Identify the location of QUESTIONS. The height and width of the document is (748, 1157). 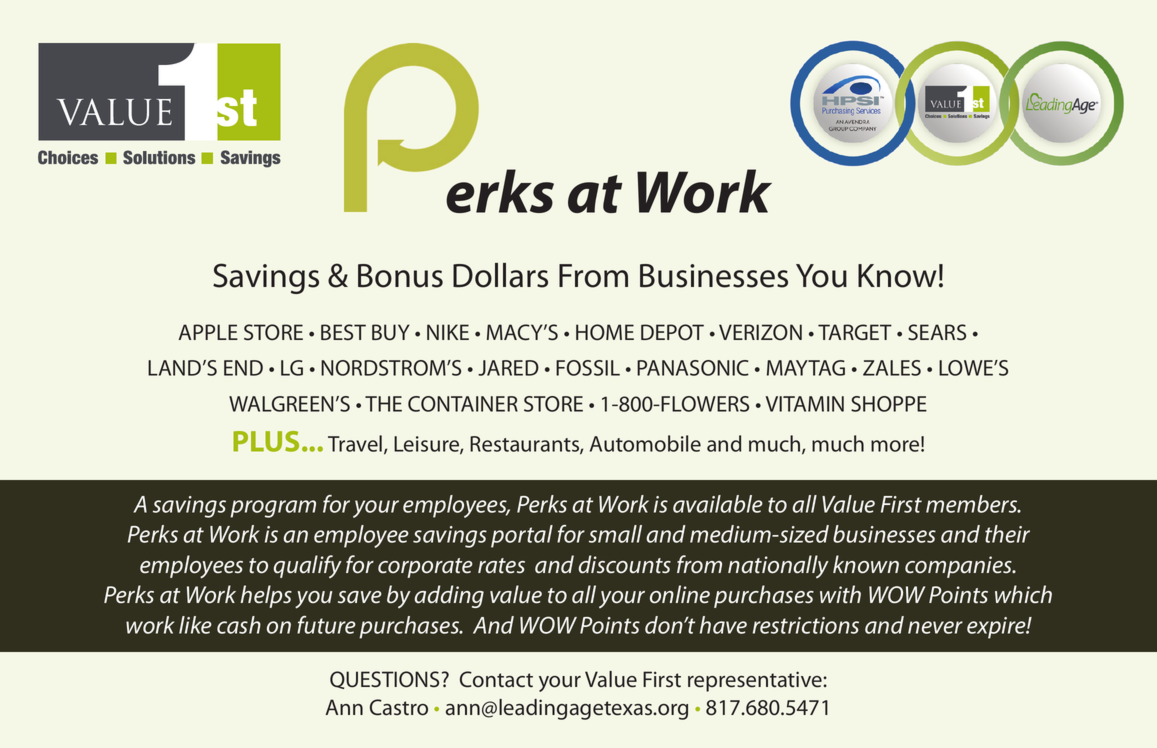
(384, 680).
